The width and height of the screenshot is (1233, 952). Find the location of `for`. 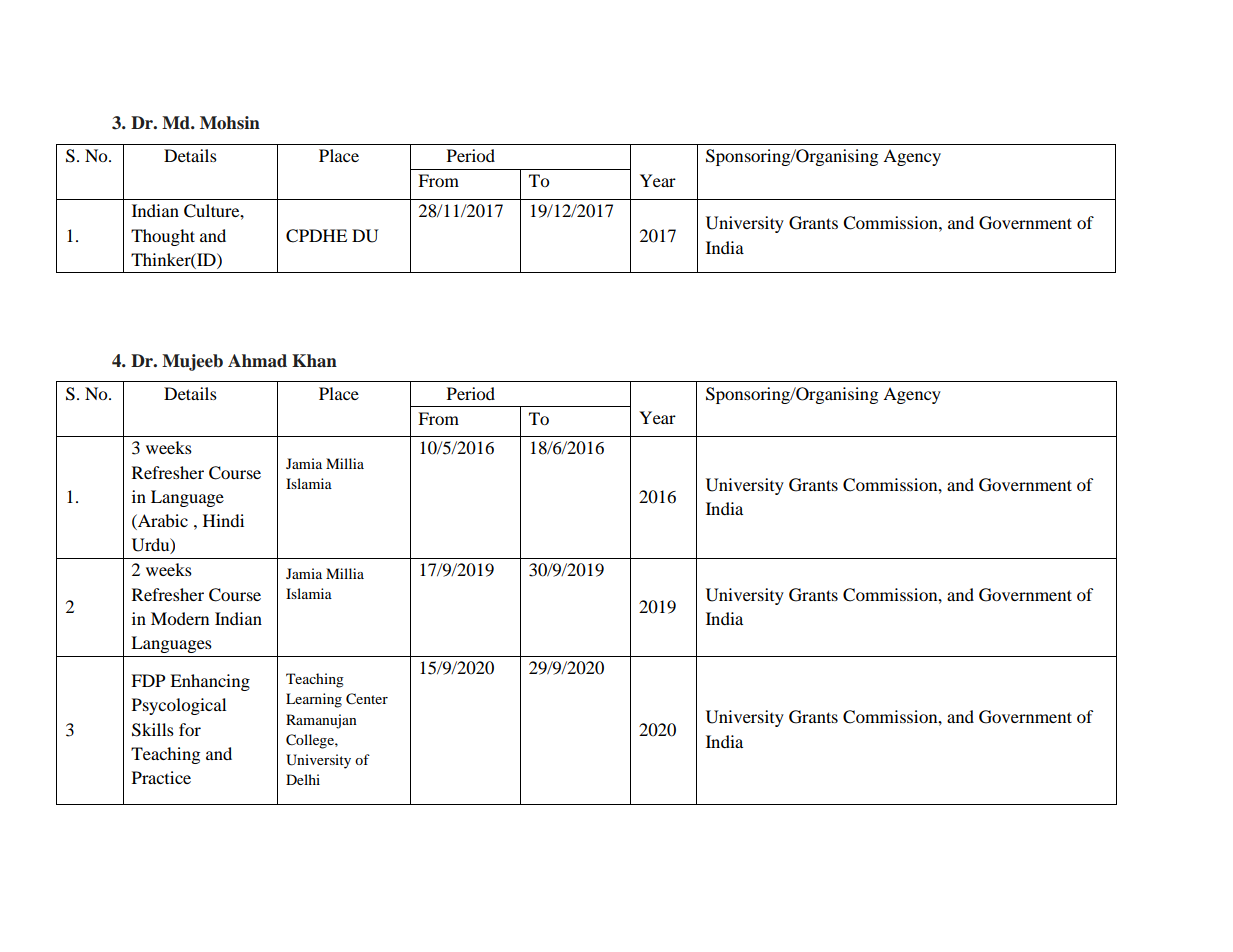

for is located at coordinates (190, 729).
